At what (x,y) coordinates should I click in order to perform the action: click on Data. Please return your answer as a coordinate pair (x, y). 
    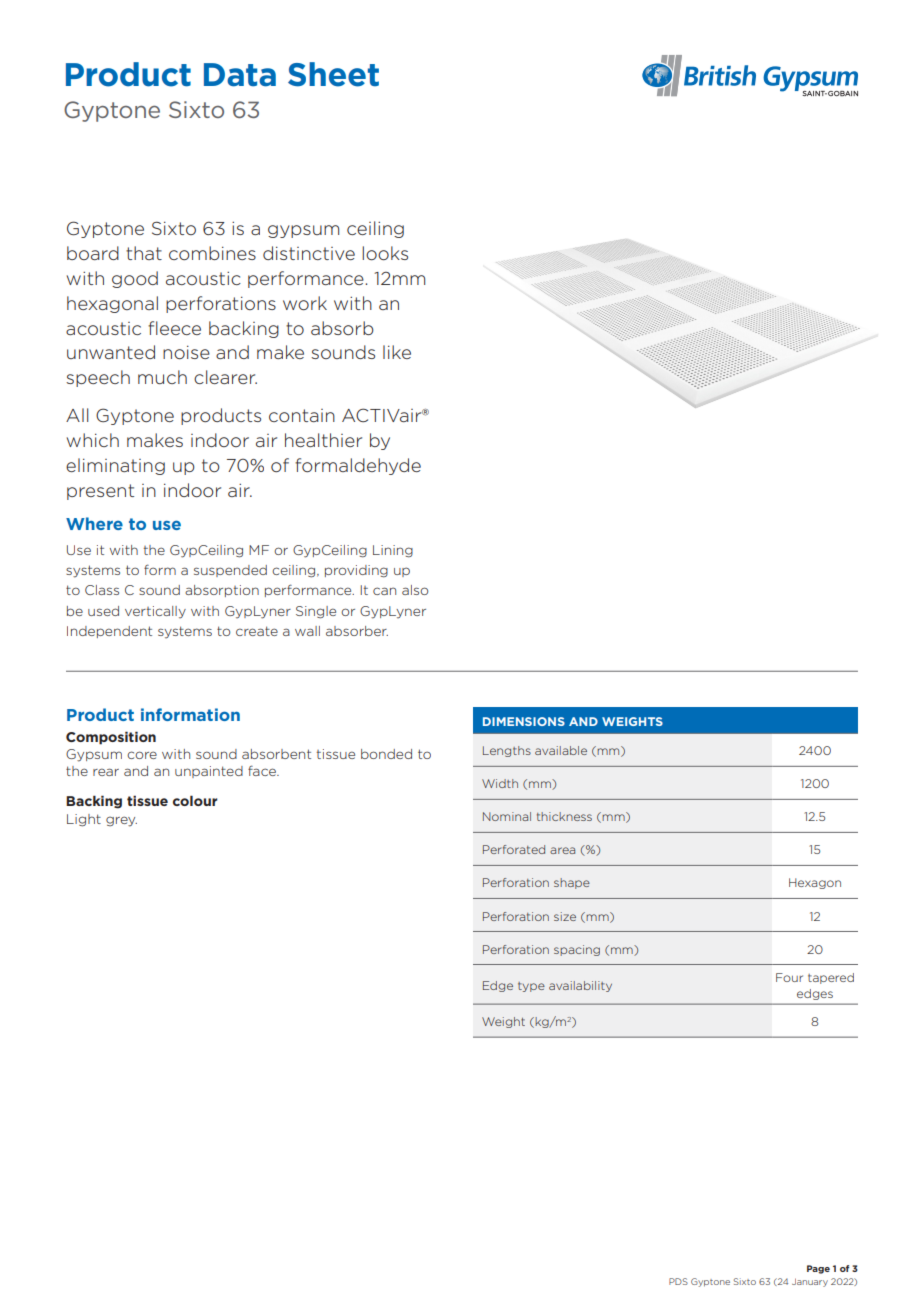
    Looking at the image, I should click on (240, 75).
